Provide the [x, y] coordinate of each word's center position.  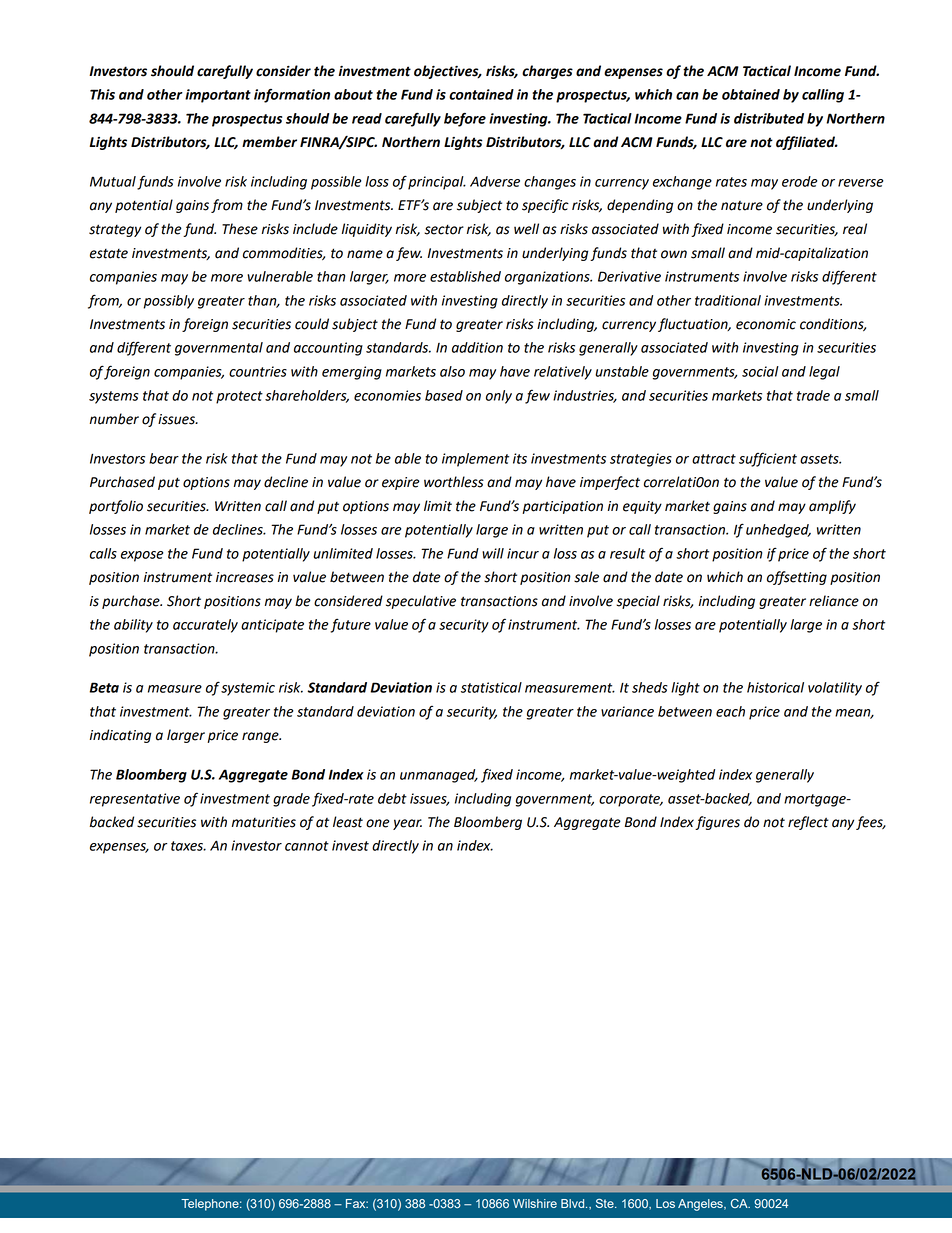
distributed [769, 118]
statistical [491, 687]
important [218, 96]
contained [481, 94]
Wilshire [535, 1203]
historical [775, 687]
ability [133, 626]
